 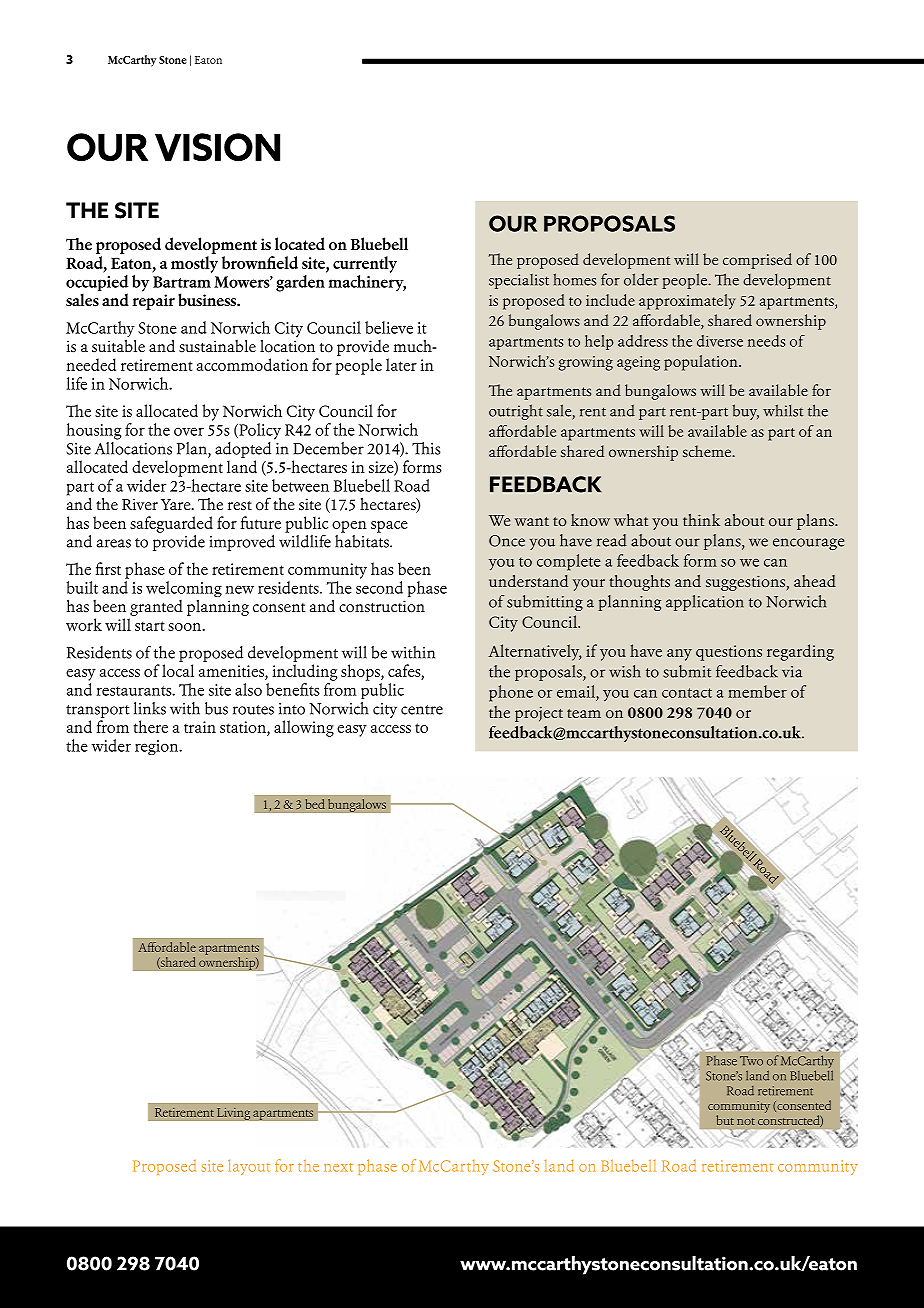 I want to click on next, so click(x=338, y=1167).
